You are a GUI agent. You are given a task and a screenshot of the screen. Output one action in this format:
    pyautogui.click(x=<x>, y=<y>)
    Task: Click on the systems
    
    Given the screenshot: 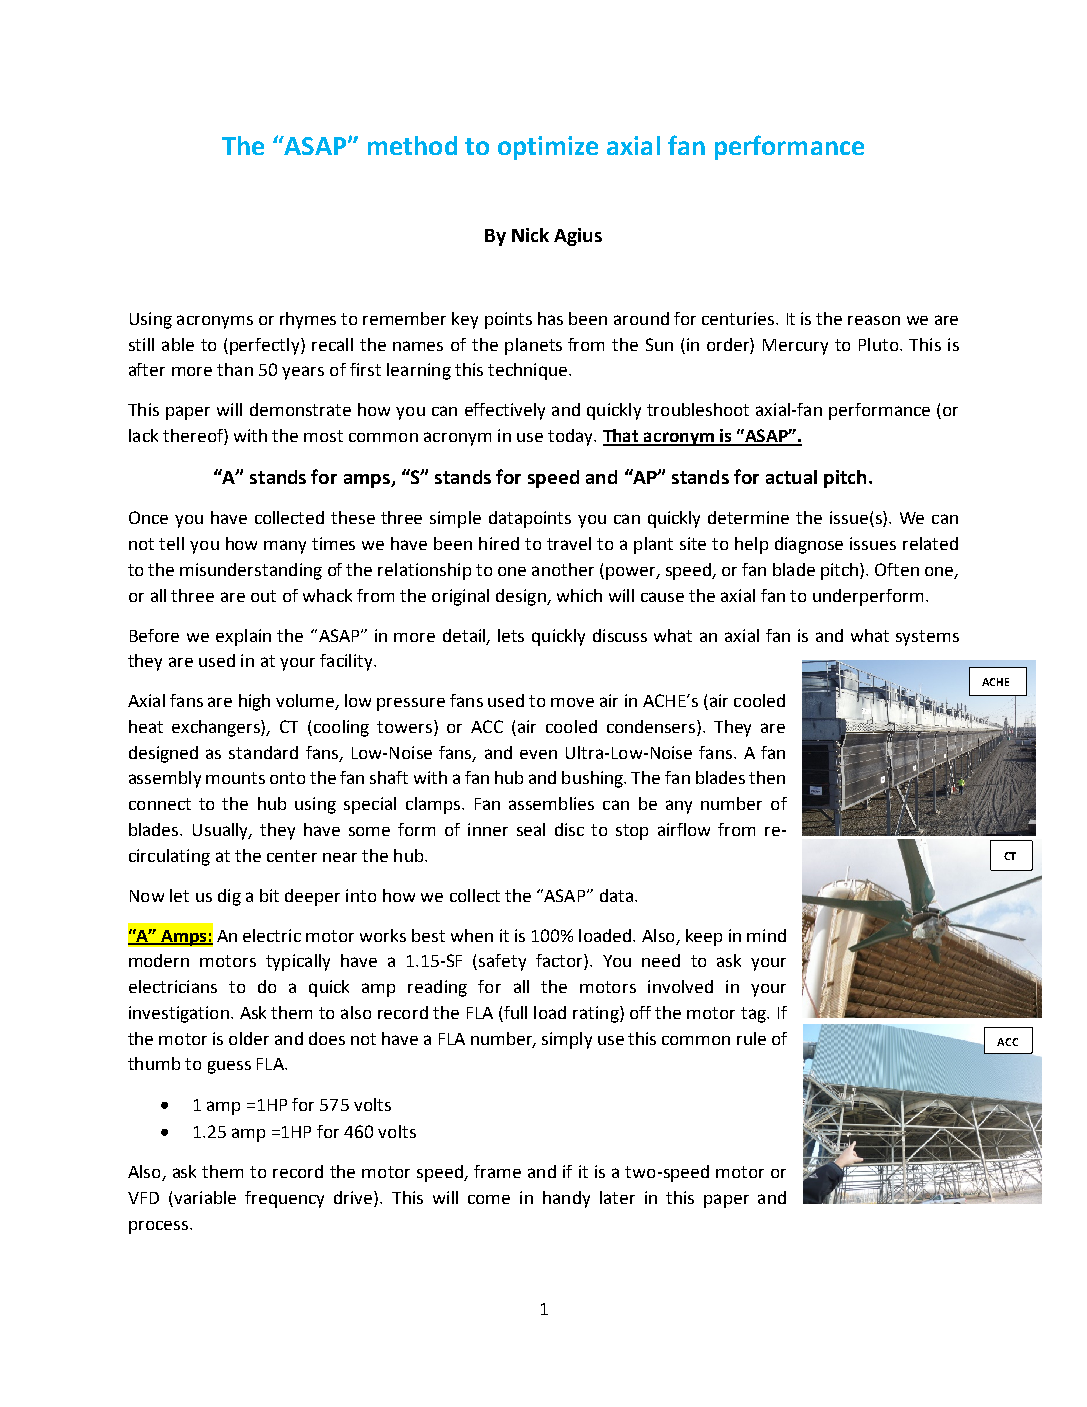 What is the action you would take?
    pyautogui.click(x=927, y=638)
